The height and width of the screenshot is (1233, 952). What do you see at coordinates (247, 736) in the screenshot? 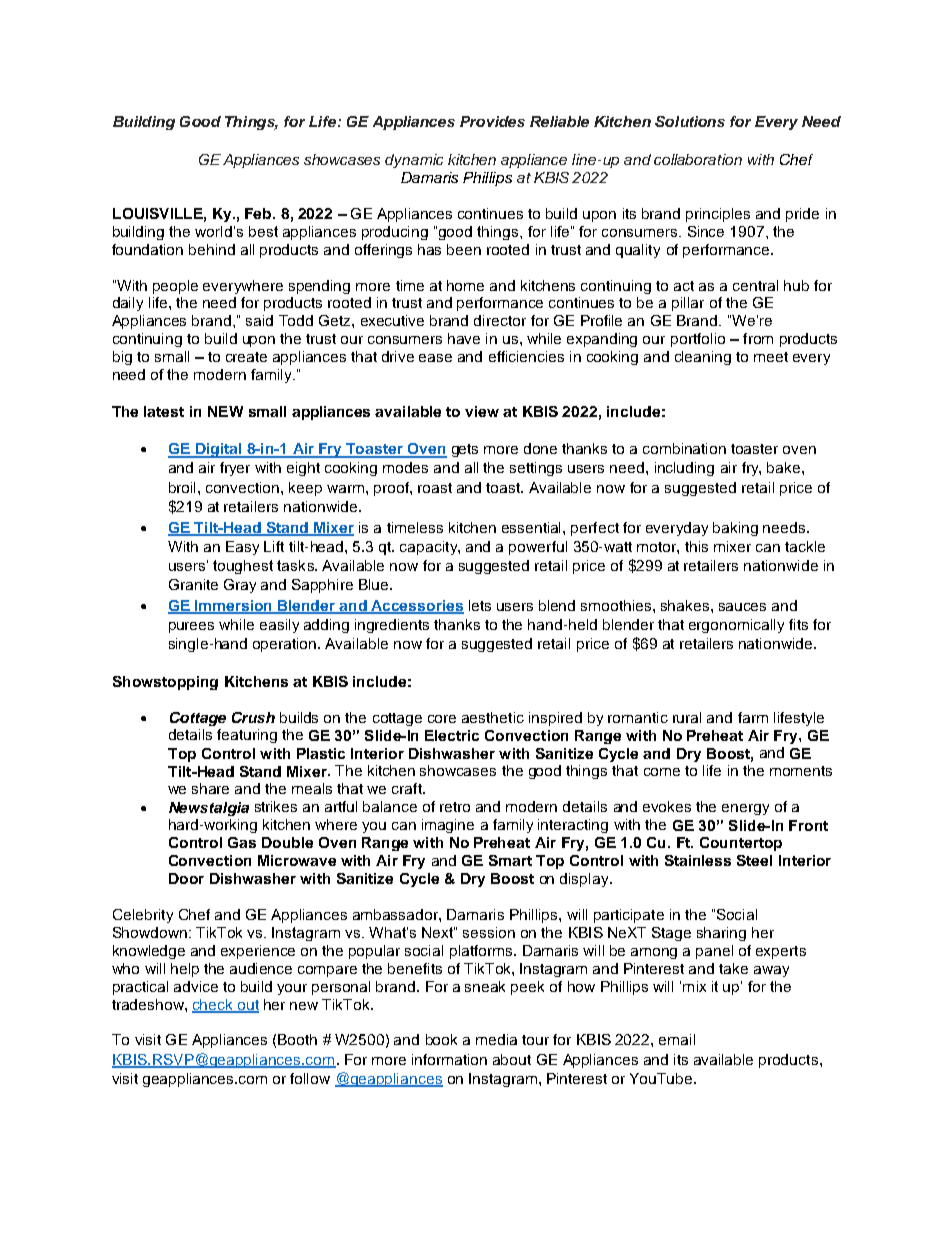
I see `featuring` at bounding box center [247, 736].
